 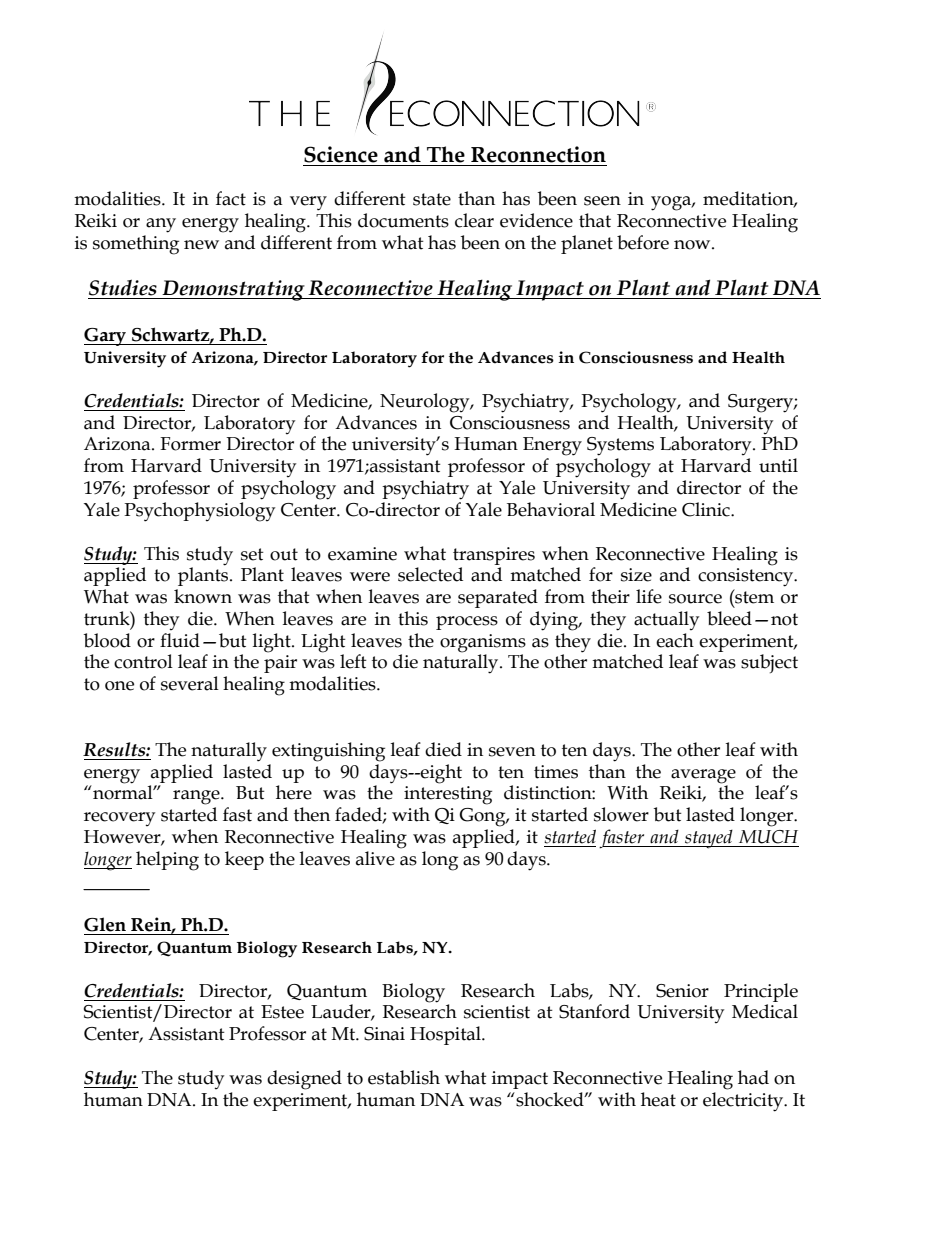 I want to click on Behavioral, so click(x=551, y=509).
